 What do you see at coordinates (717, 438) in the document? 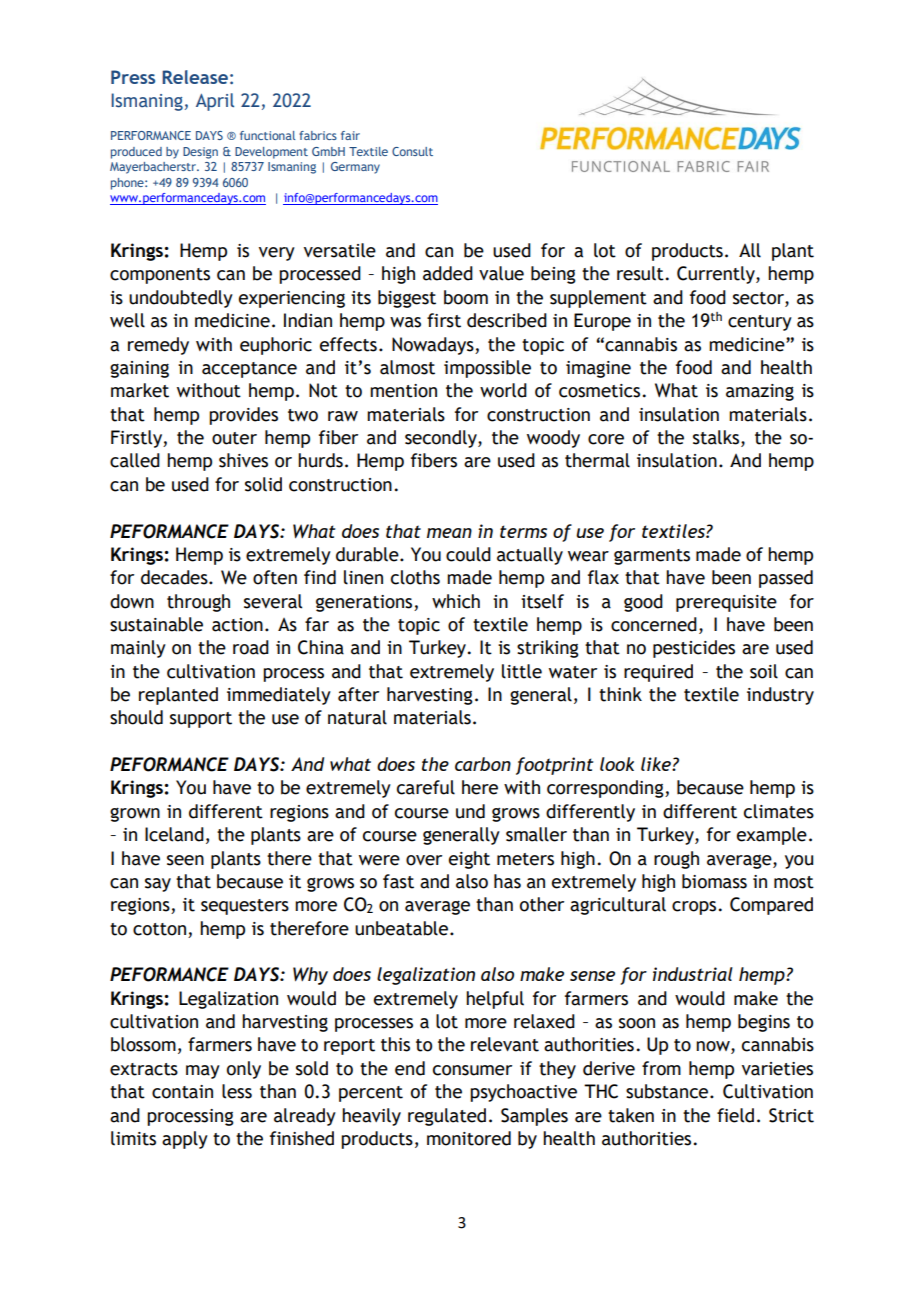
I see `stalks` at bounding box center [717, 438].
